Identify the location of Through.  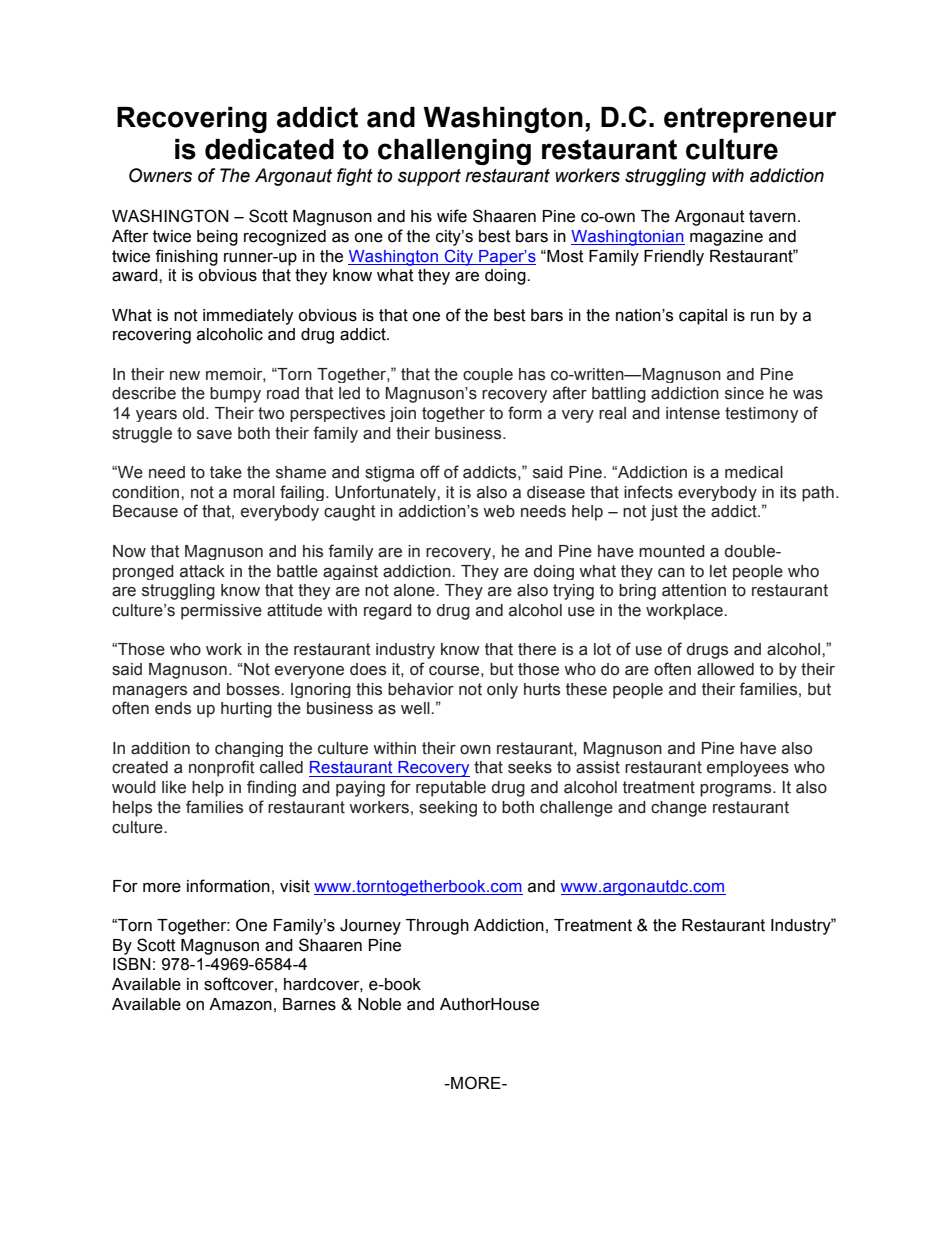
(437, 927).
